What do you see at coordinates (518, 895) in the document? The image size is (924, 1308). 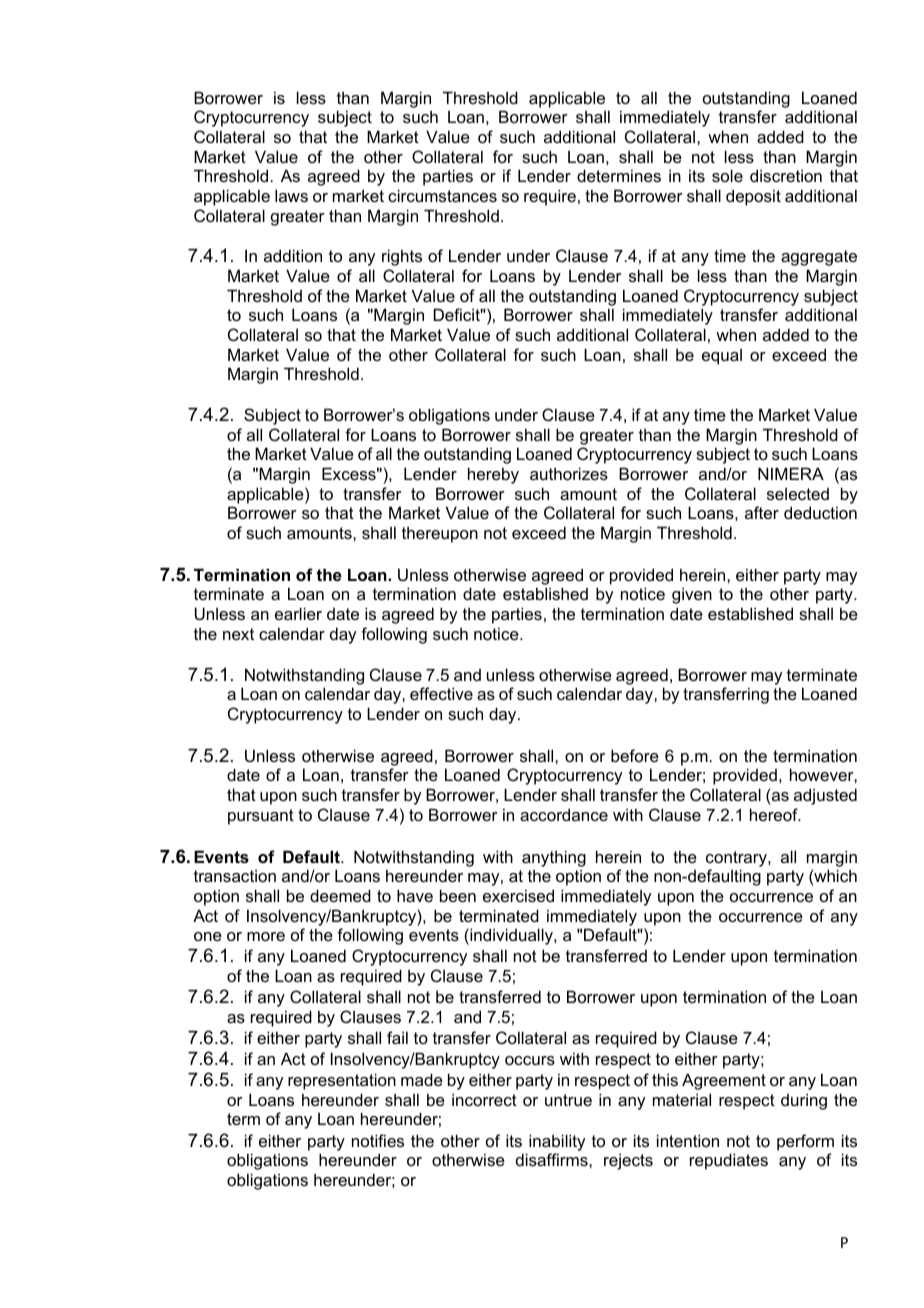 I see `exercised` at bounding box center [518, 895].
